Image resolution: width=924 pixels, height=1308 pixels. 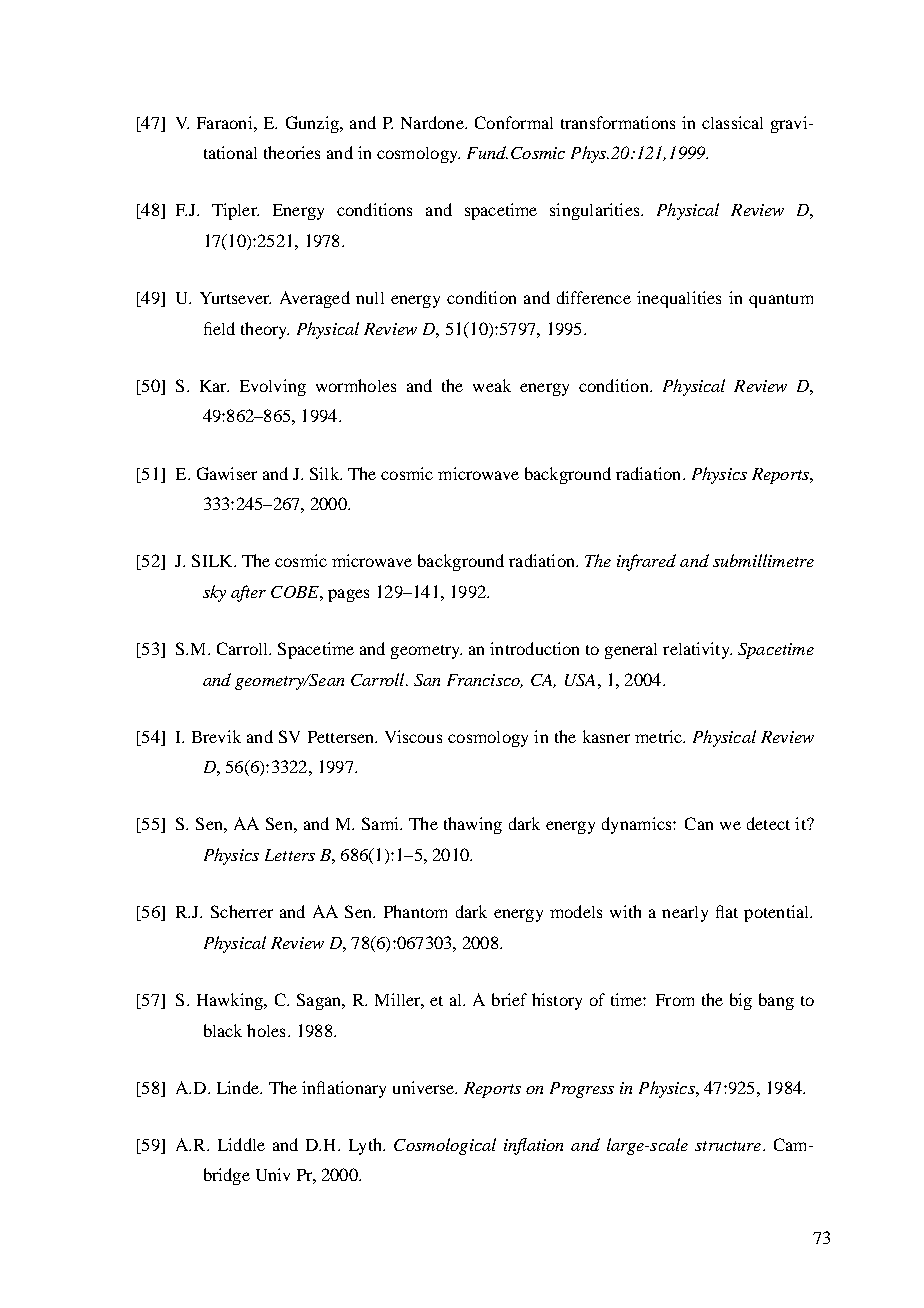 I want to click on introduction, so click(x=534, y=648).
